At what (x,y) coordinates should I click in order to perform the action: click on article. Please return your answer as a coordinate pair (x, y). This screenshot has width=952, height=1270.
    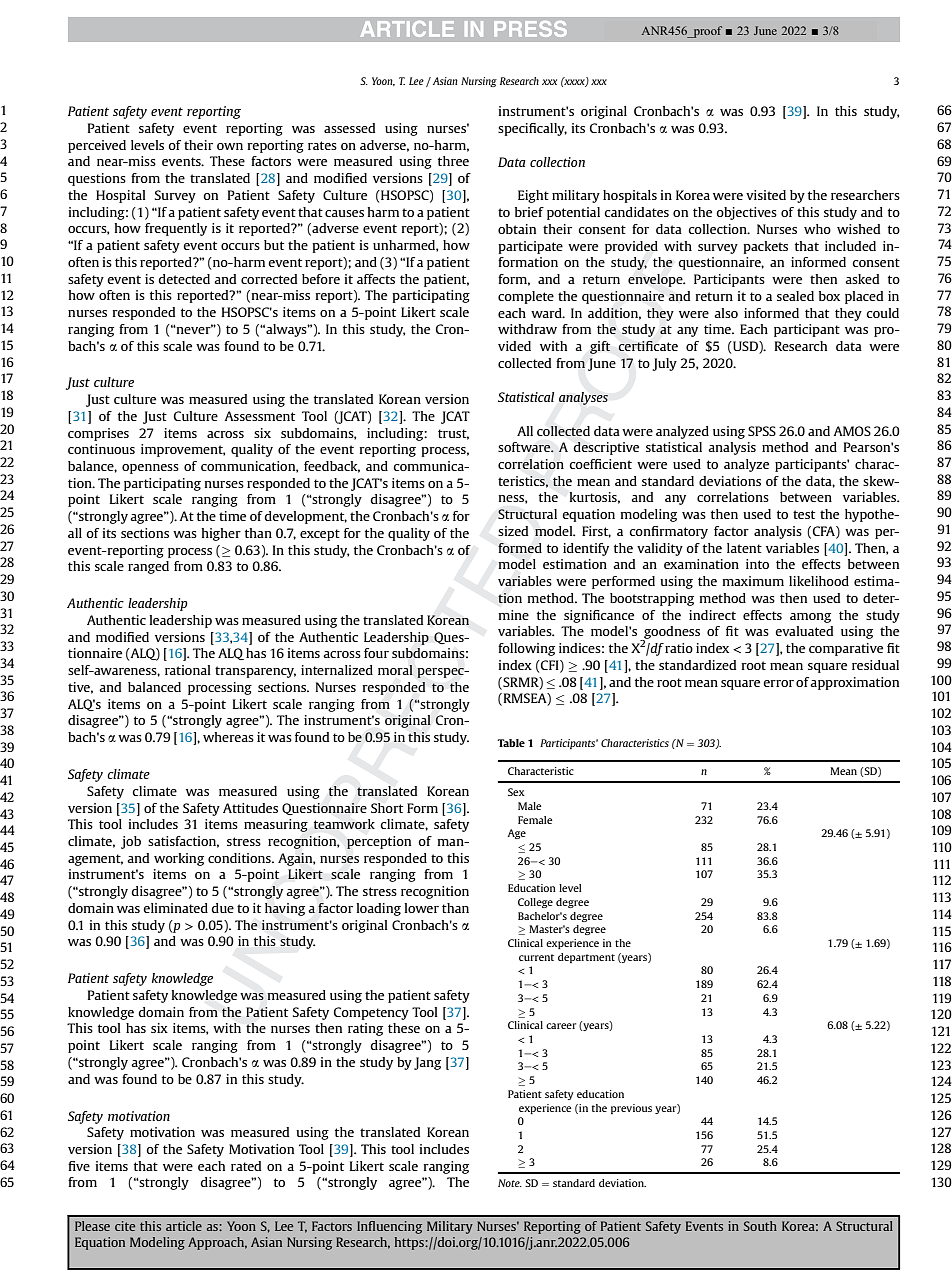
    Looking at the image, I should click on (184, 1226).
